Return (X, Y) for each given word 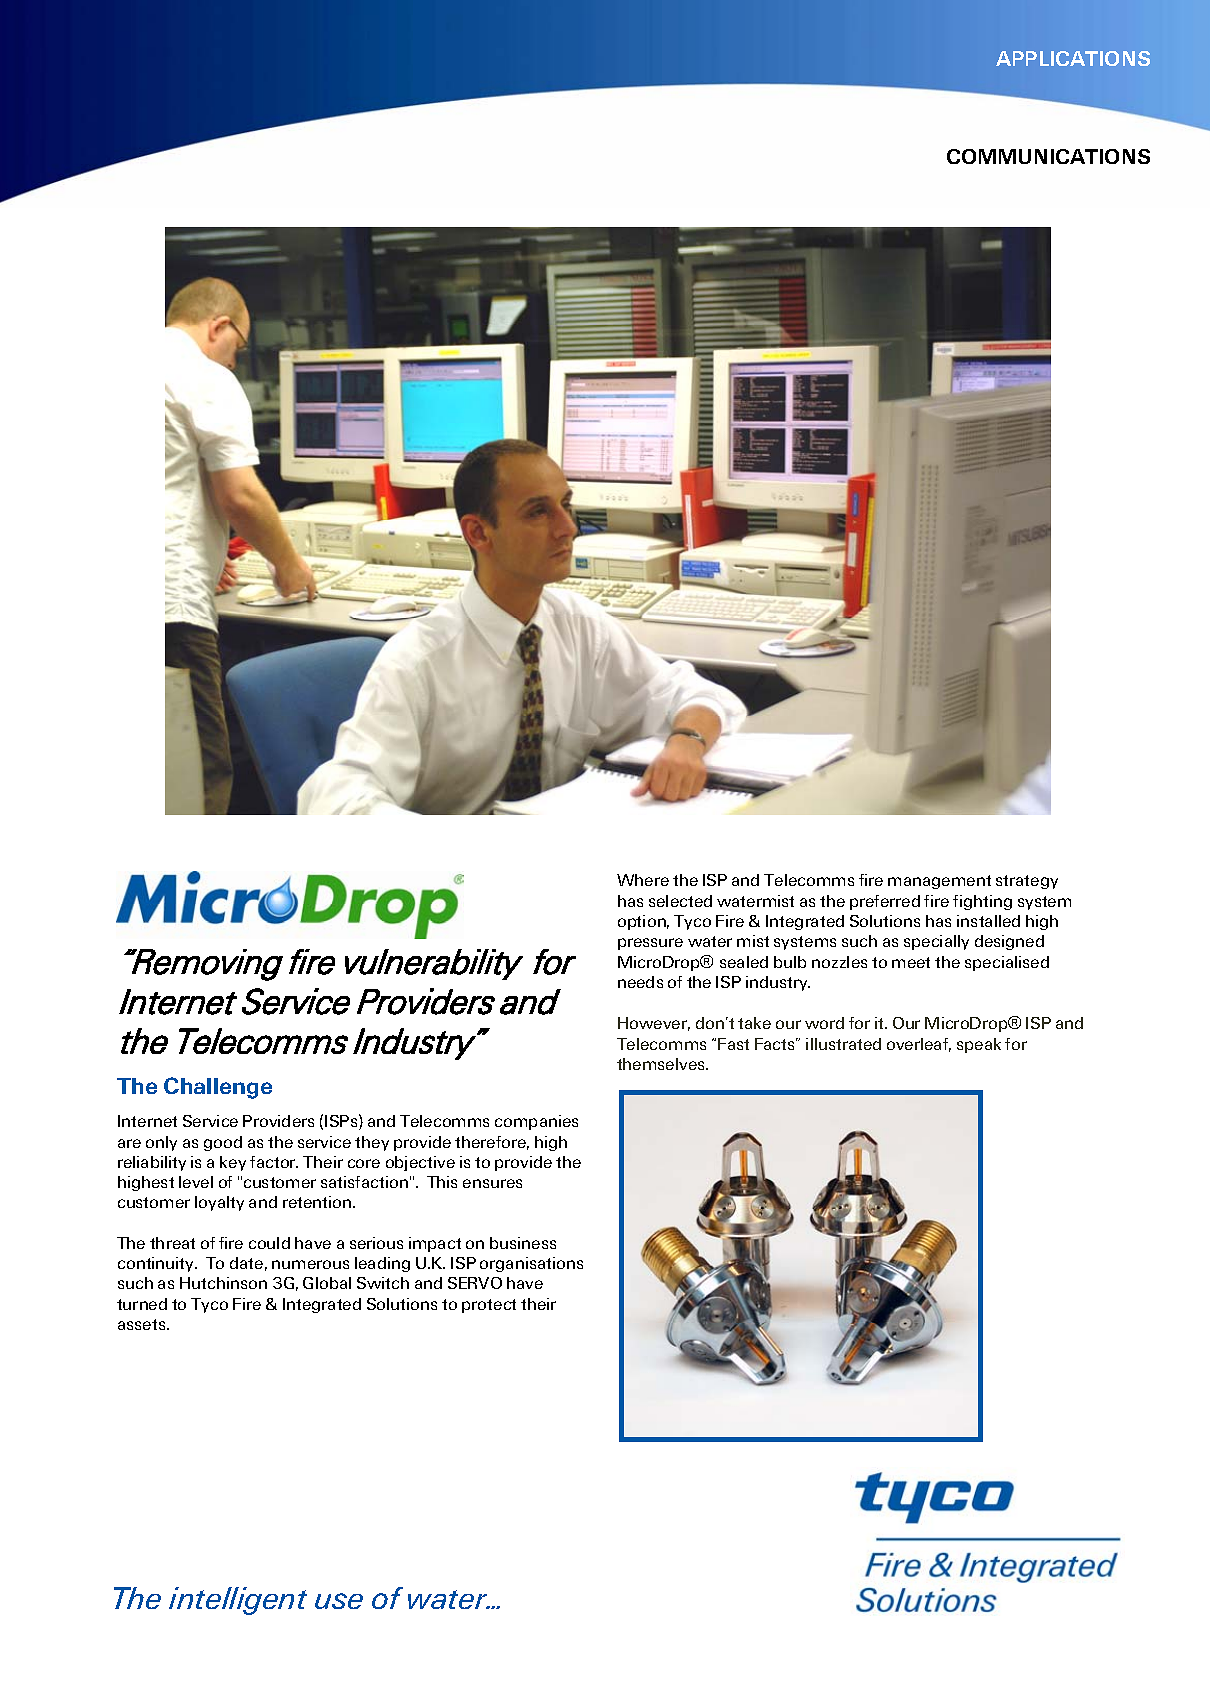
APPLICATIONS (1073, 58)
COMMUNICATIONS (1048, 156)
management (939, 882)
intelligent (238, 1601)
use (339, 1601)
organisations (531, 1264)
